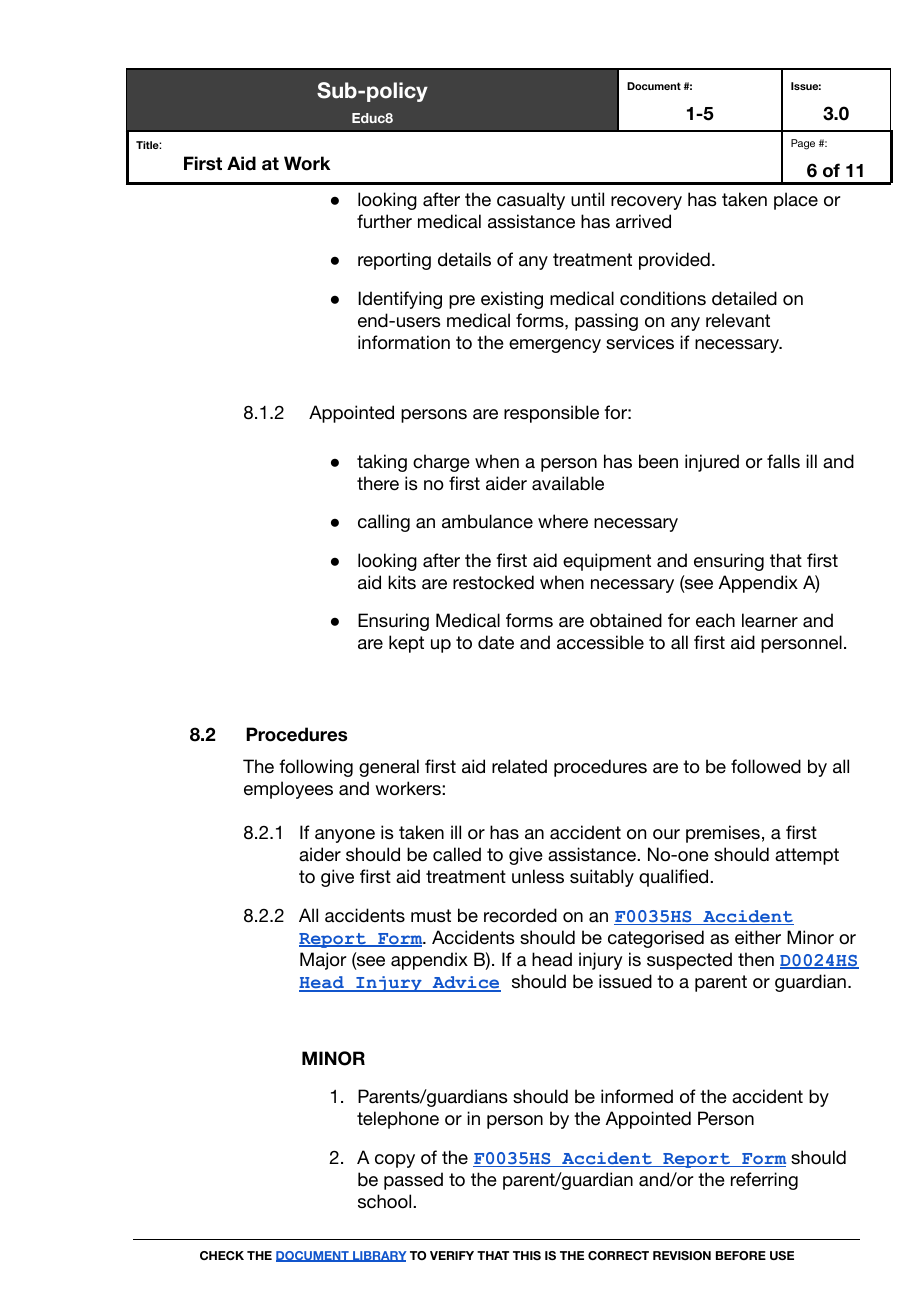 This screenshot has height=1307, width=924. I want to click on injured, so click(712, 463).
